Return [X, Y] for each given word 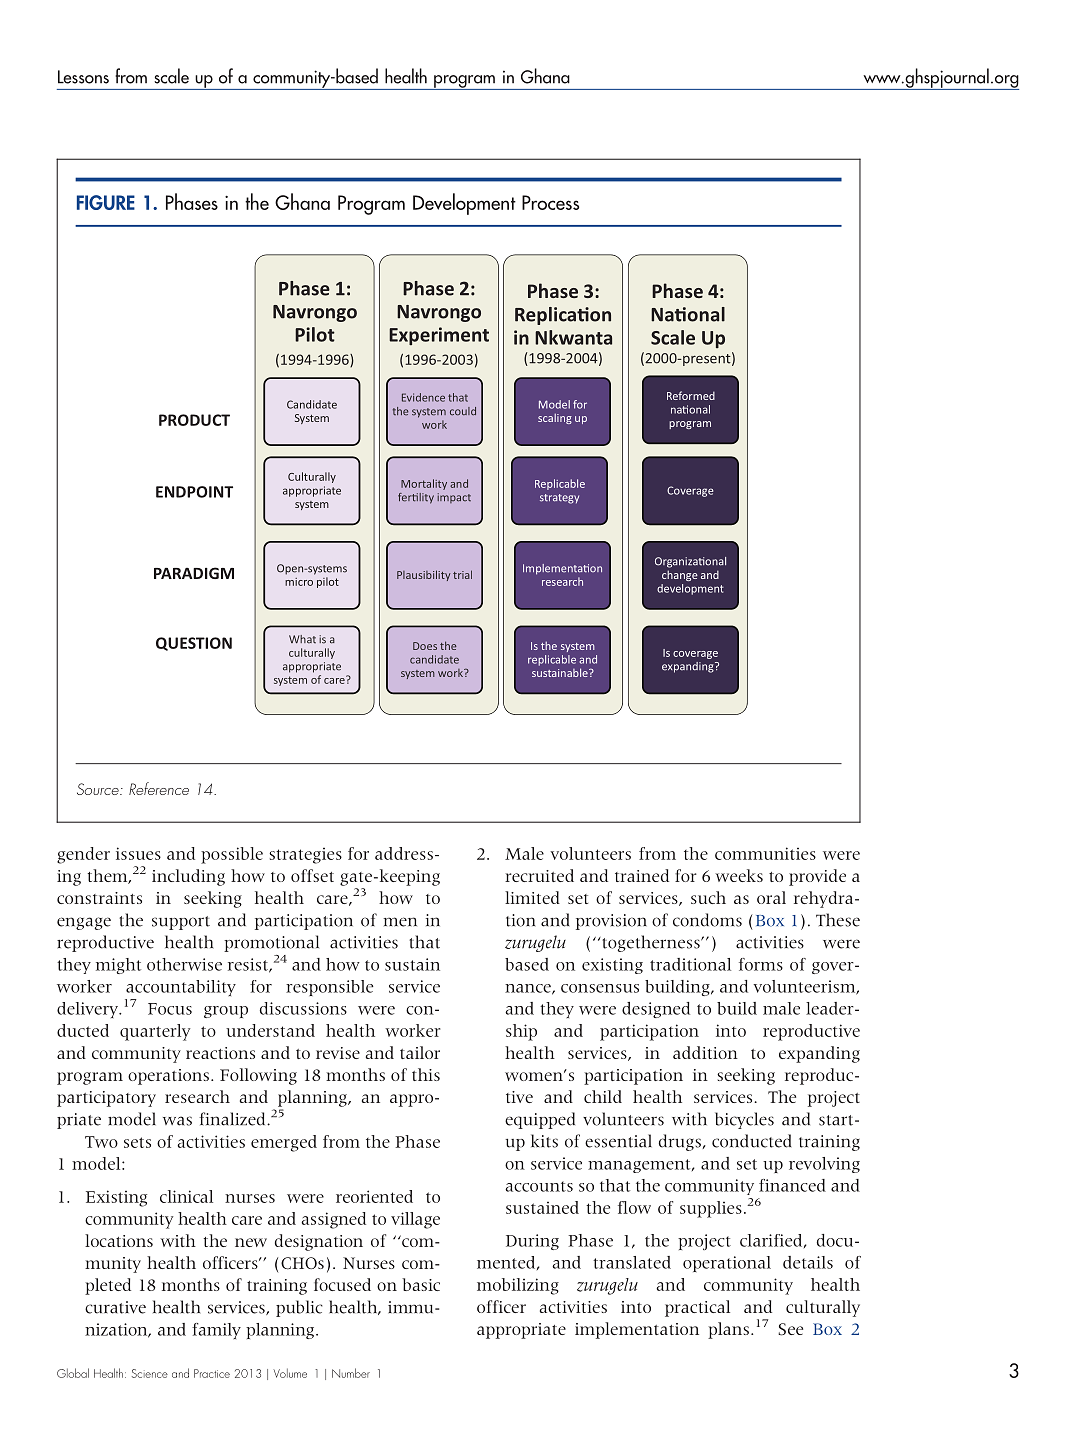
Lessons [83, 77]
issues [138, 853]
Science [150, 1373]
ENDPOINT [194, 492]
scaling [555, 419]
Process [550, 202]
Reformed [691, 395]
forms [761, 964]
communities [765, 853]
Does [425, 646]
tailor [420, 1052]
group [226, 1012]
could [463, 411]
